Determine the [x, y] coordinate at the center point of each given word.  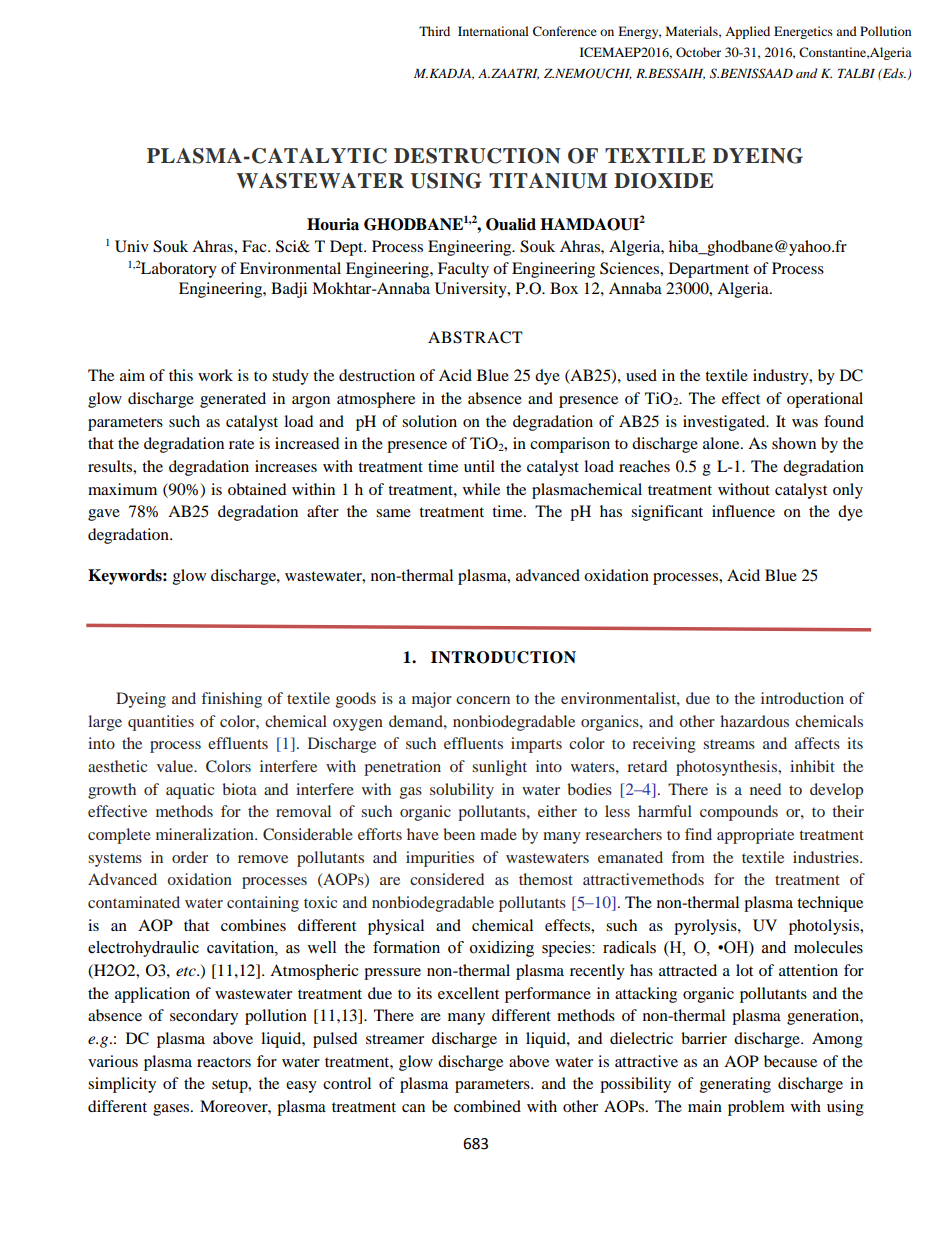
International [493, 31]
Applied [747, 32]
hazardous [754, 721]
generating [735, 1085]
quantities [161, 723]
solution [429, 421]
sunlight [499, 768]
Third [434, 31]
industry [782, 377]
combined [487, 1106]
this [181, 375]
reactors [224, 1062]
